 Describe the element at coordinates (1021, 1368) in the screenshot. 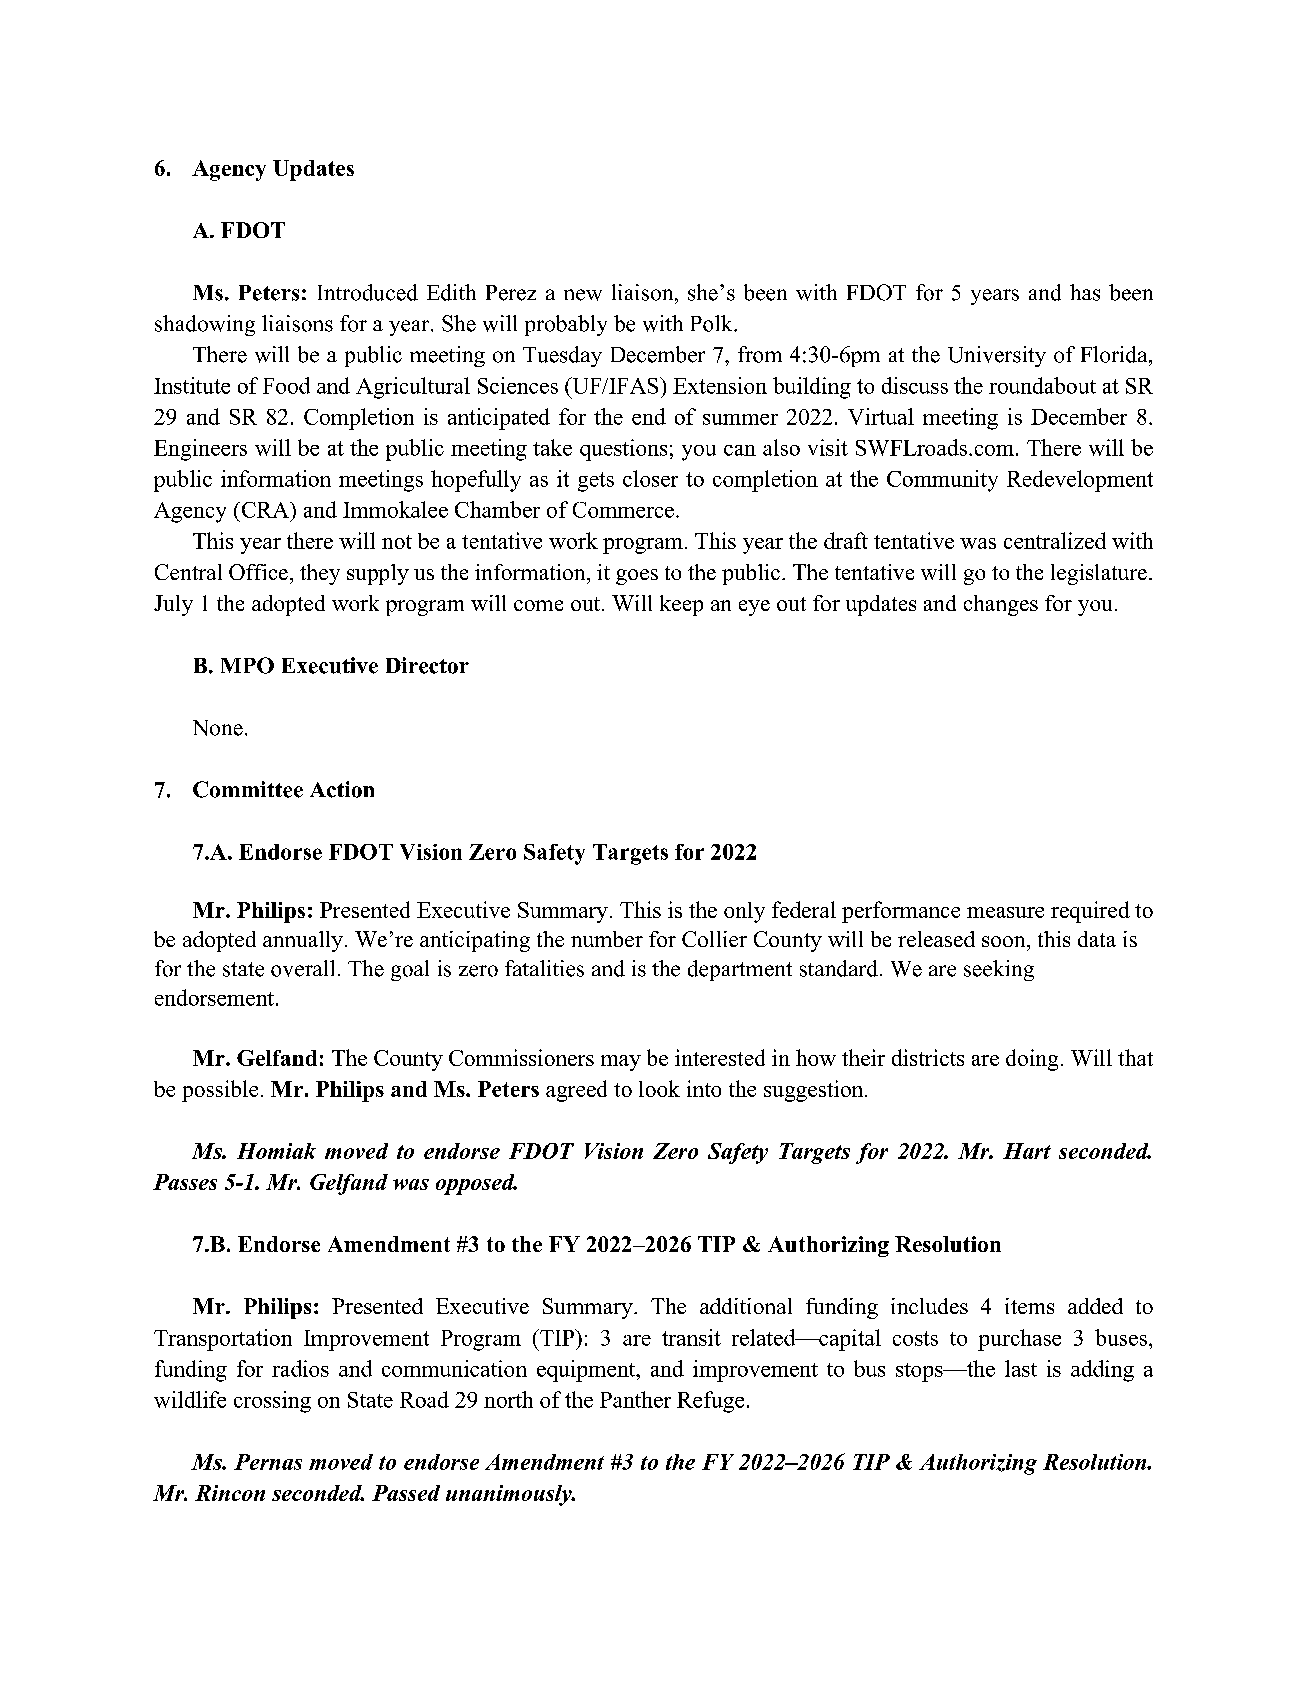

I see `last` at that location.
